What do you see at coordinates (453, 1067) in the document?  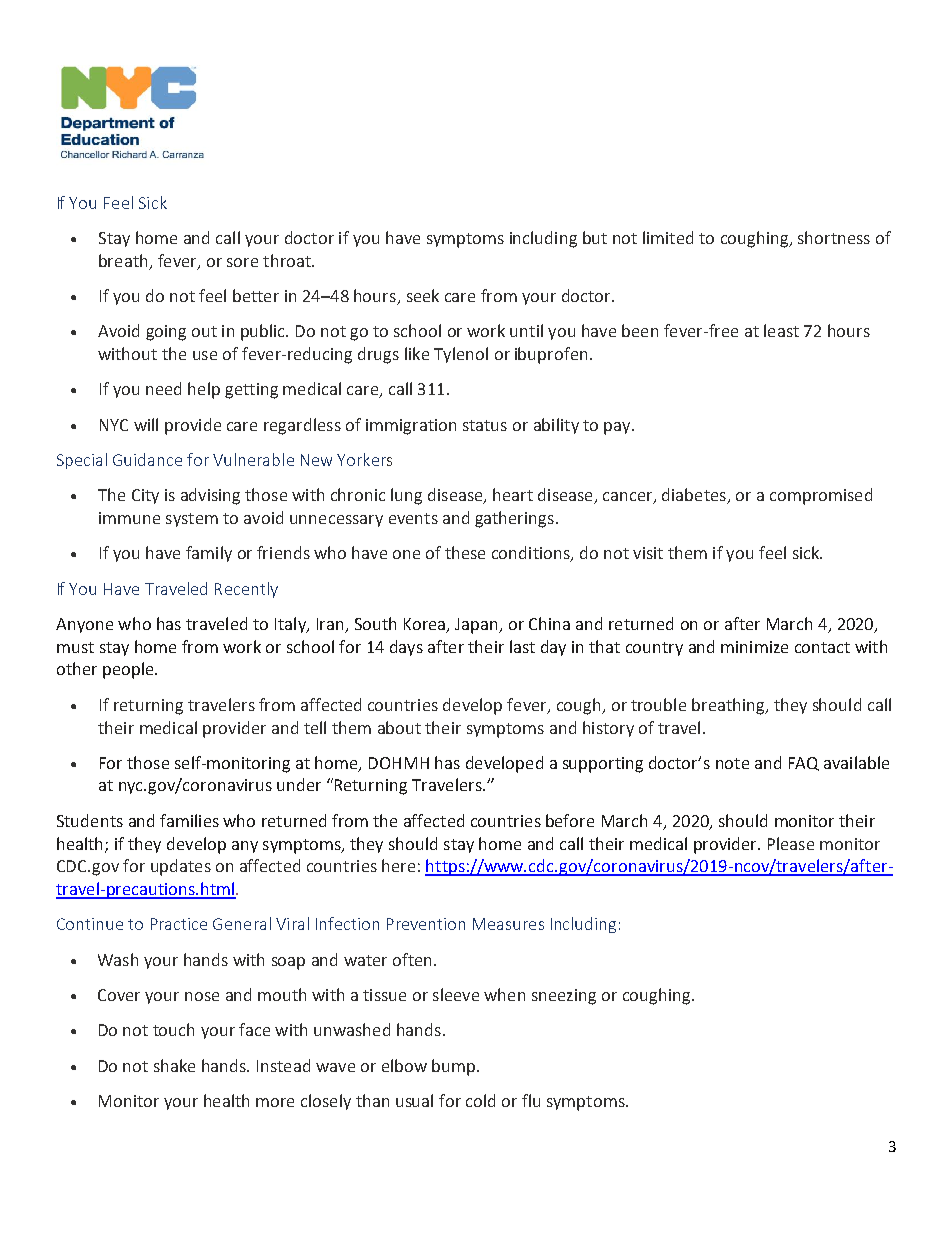 I see `bump` at bounding box center [453, 1067].
